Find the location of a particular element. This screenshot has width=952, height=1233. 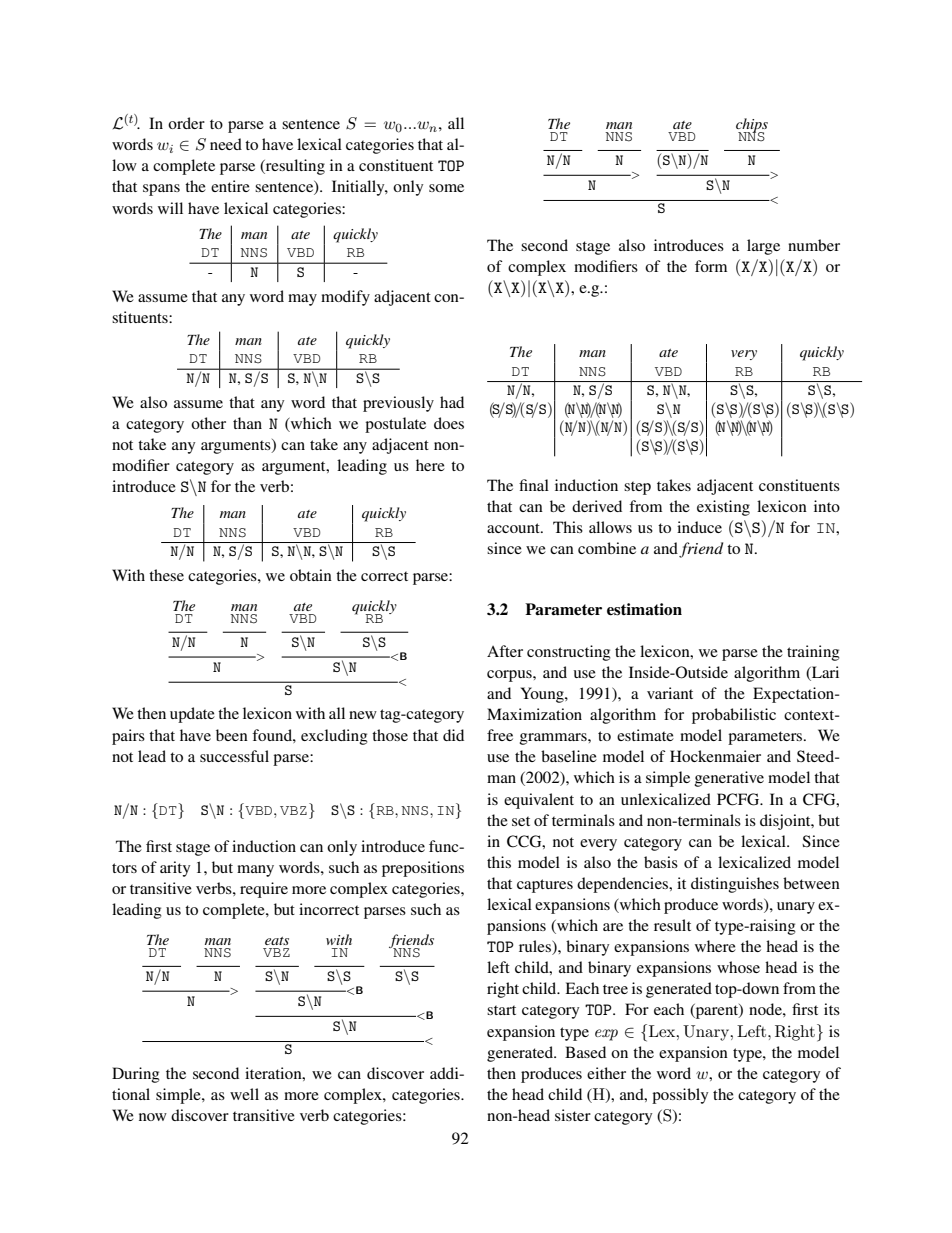

these is located at coordinates (166, 575).
